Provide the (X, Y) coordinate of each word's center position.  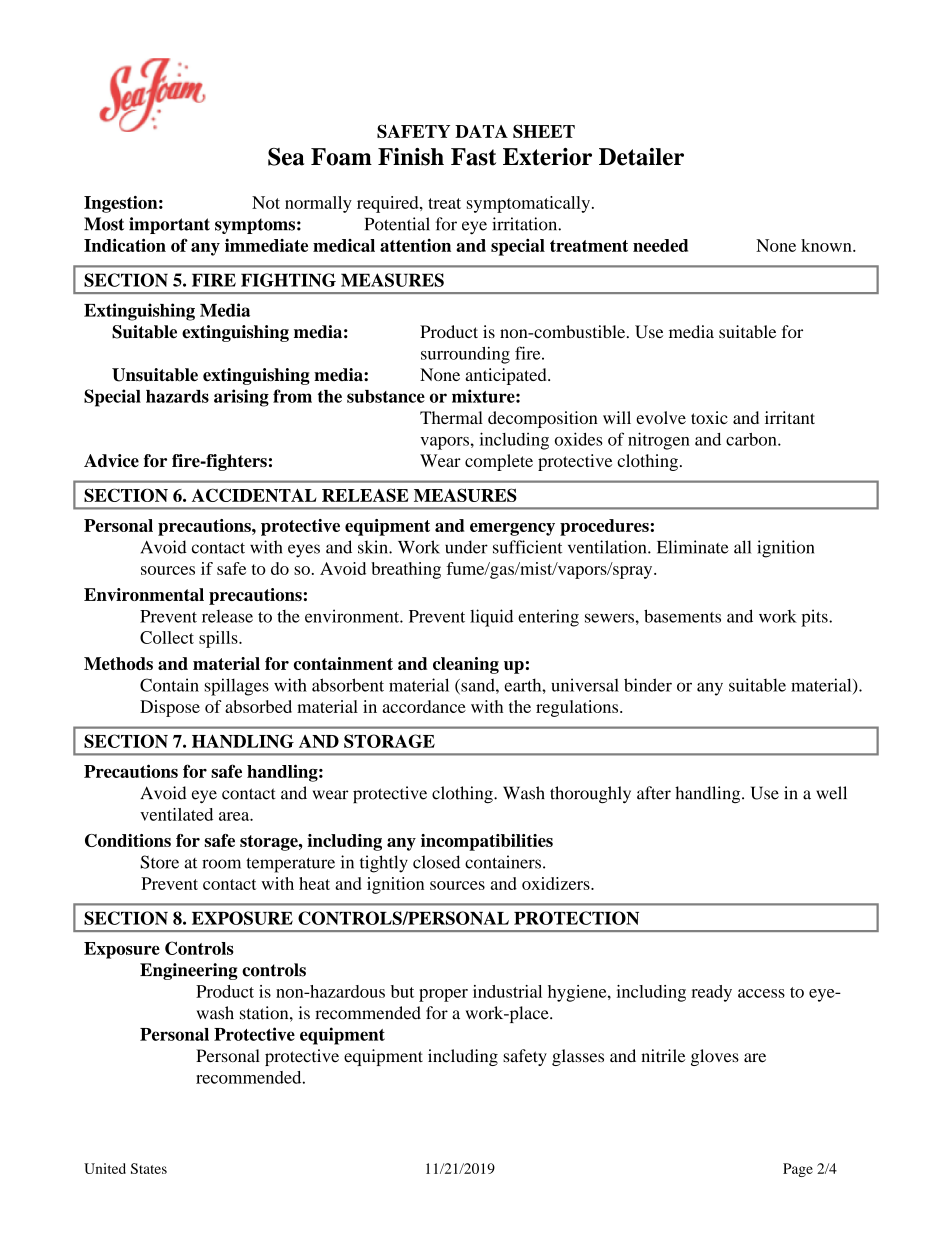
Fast (473, 157)
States (149, 1168)
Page (798, 1170)
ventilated (176, 814)
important (169, 225)
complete (499, 462)
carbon (752, 439)
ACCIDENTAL (254, 495)
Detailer (641, 157)
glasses (578, 1057)
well (831, 793)
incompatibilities (487, 842)
